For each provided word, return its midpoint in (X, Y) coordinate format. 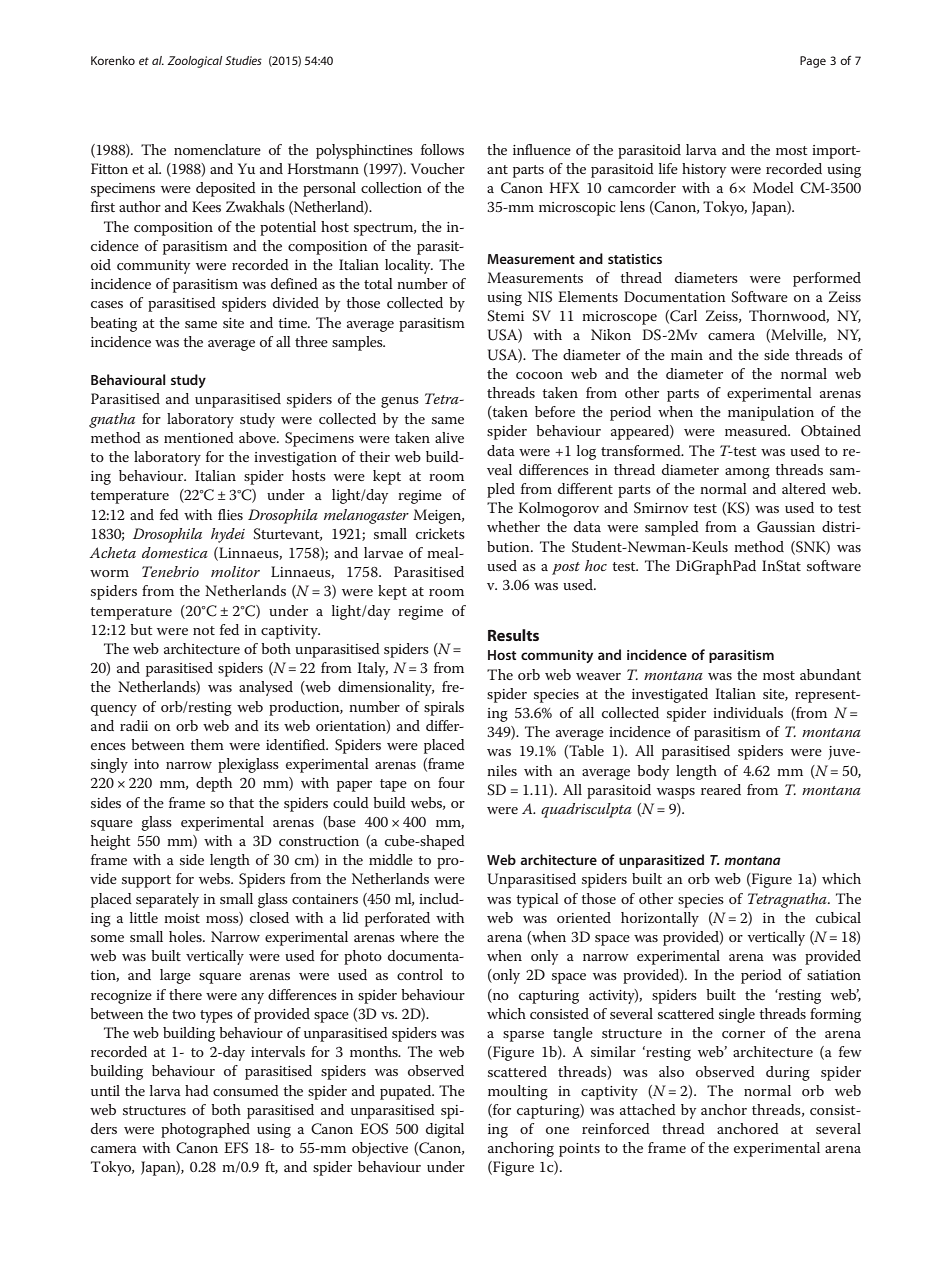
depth (214, 784)
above (258, 437)
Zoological (194, 62)
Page (813, 62)
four (451, 782)
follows (442, 149)
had (197, 1090)
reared (721, 789)
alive (449, 437)
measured (757, 430)
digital (445, 1130)
